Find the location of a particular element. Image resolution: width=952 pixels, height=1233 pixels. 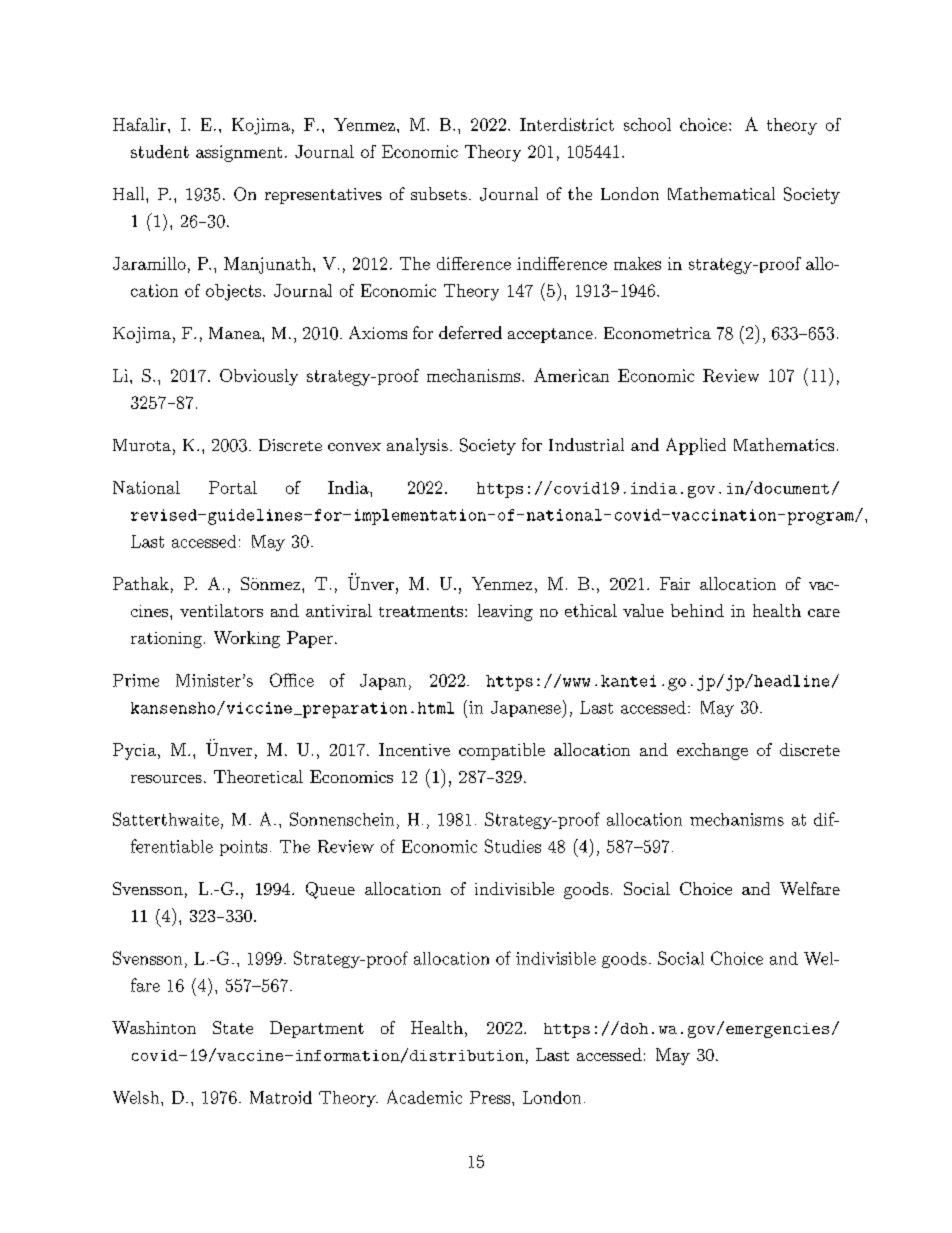

Press is located at coordinates (490, 1097).
